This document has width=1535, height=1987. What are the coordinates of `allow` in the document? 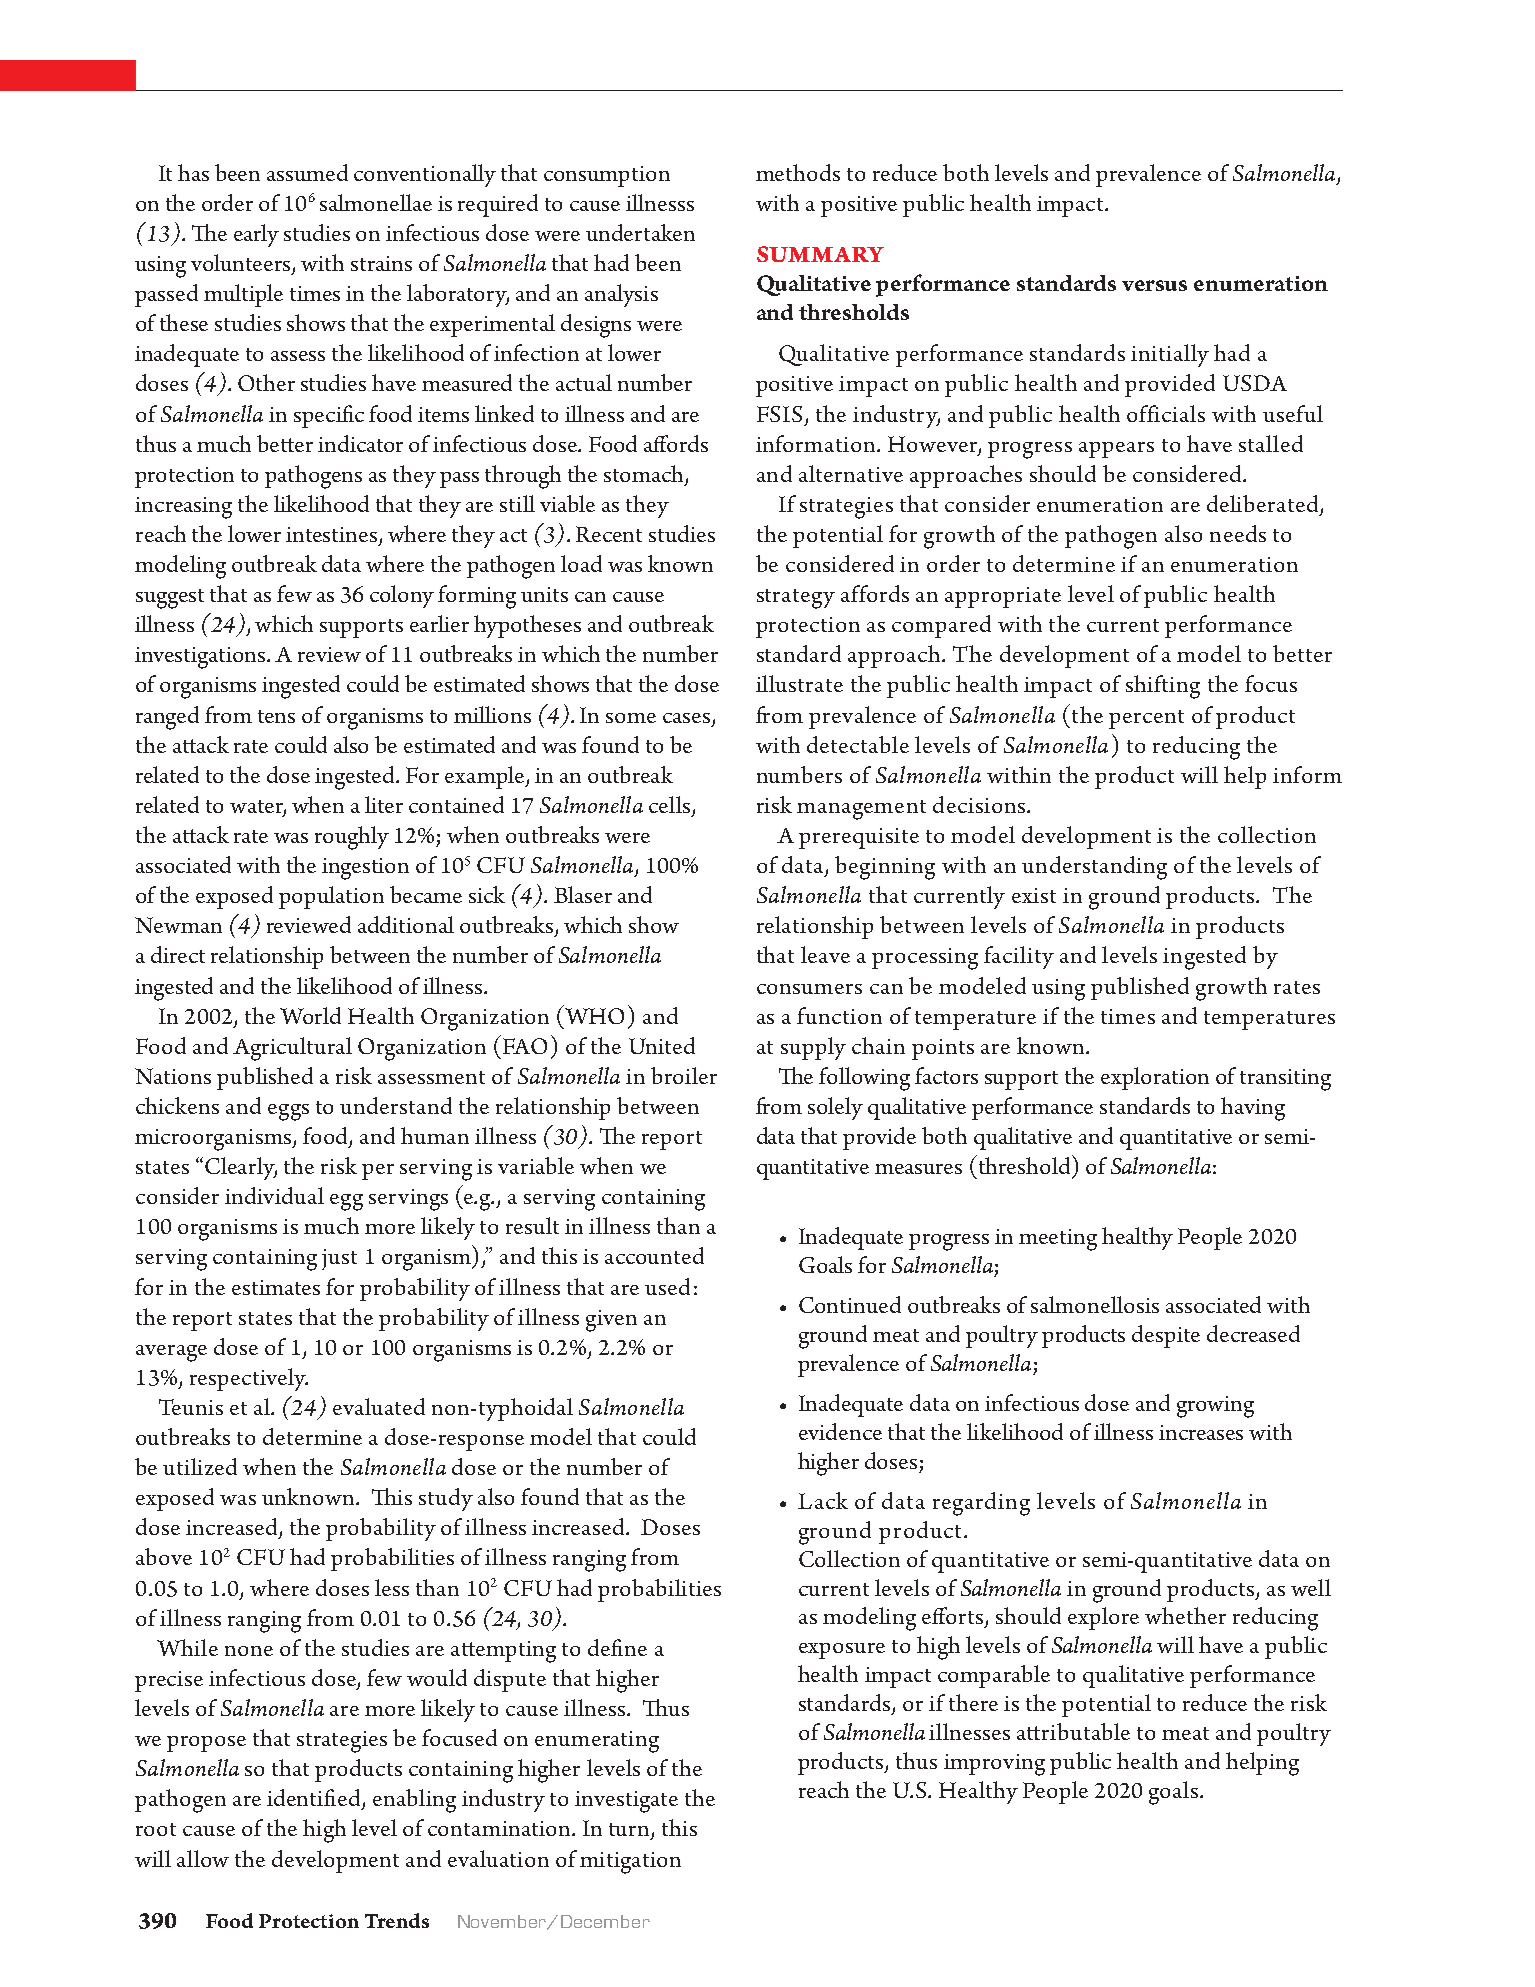 It's located at (203, 1858).
